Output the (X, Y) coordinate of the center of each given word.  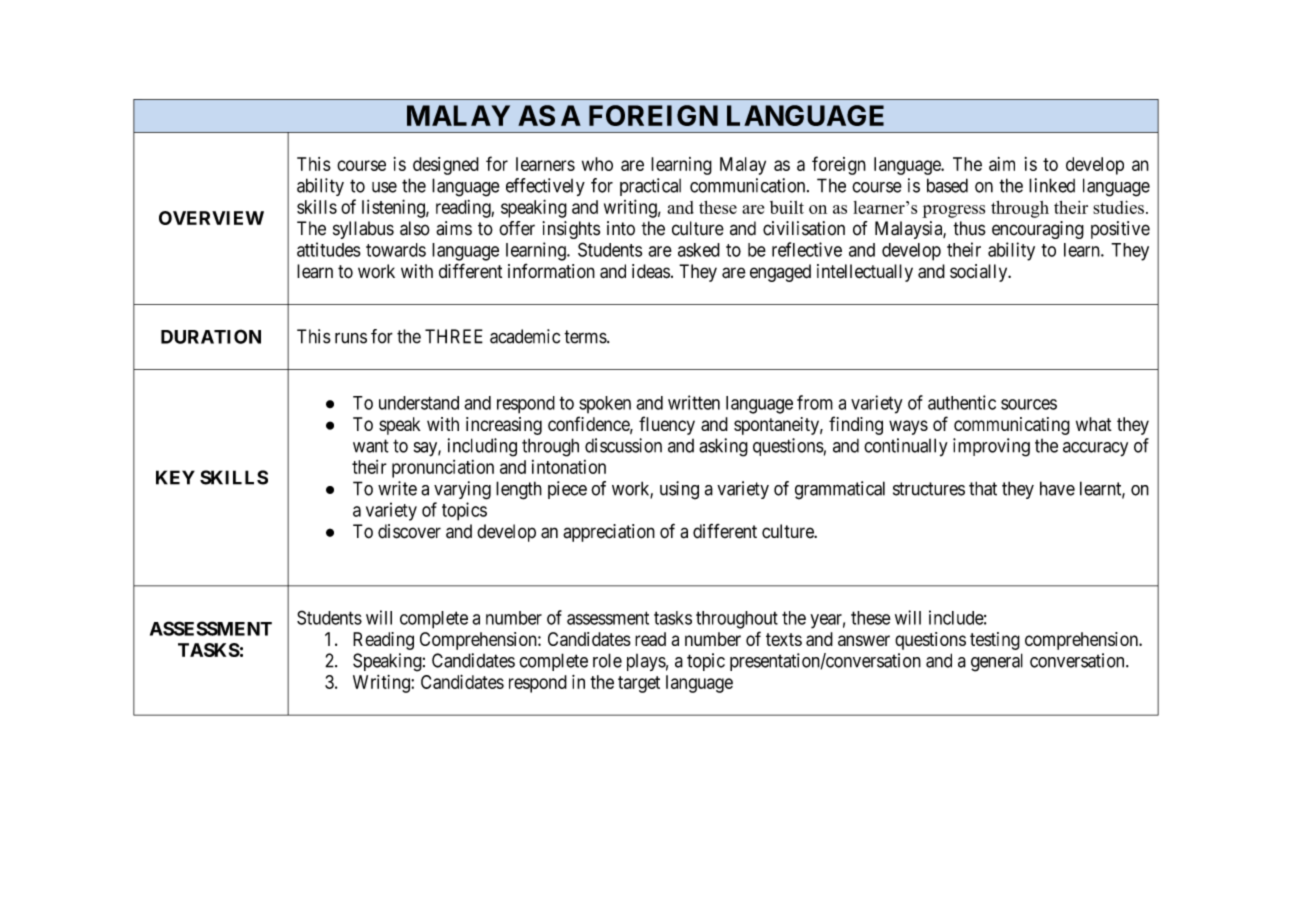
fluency (667, 425)
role (607, 660)
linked (1052, 185)
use (384, 187)
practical (650, 187)
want (371, 446)
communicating (1012, 426)
